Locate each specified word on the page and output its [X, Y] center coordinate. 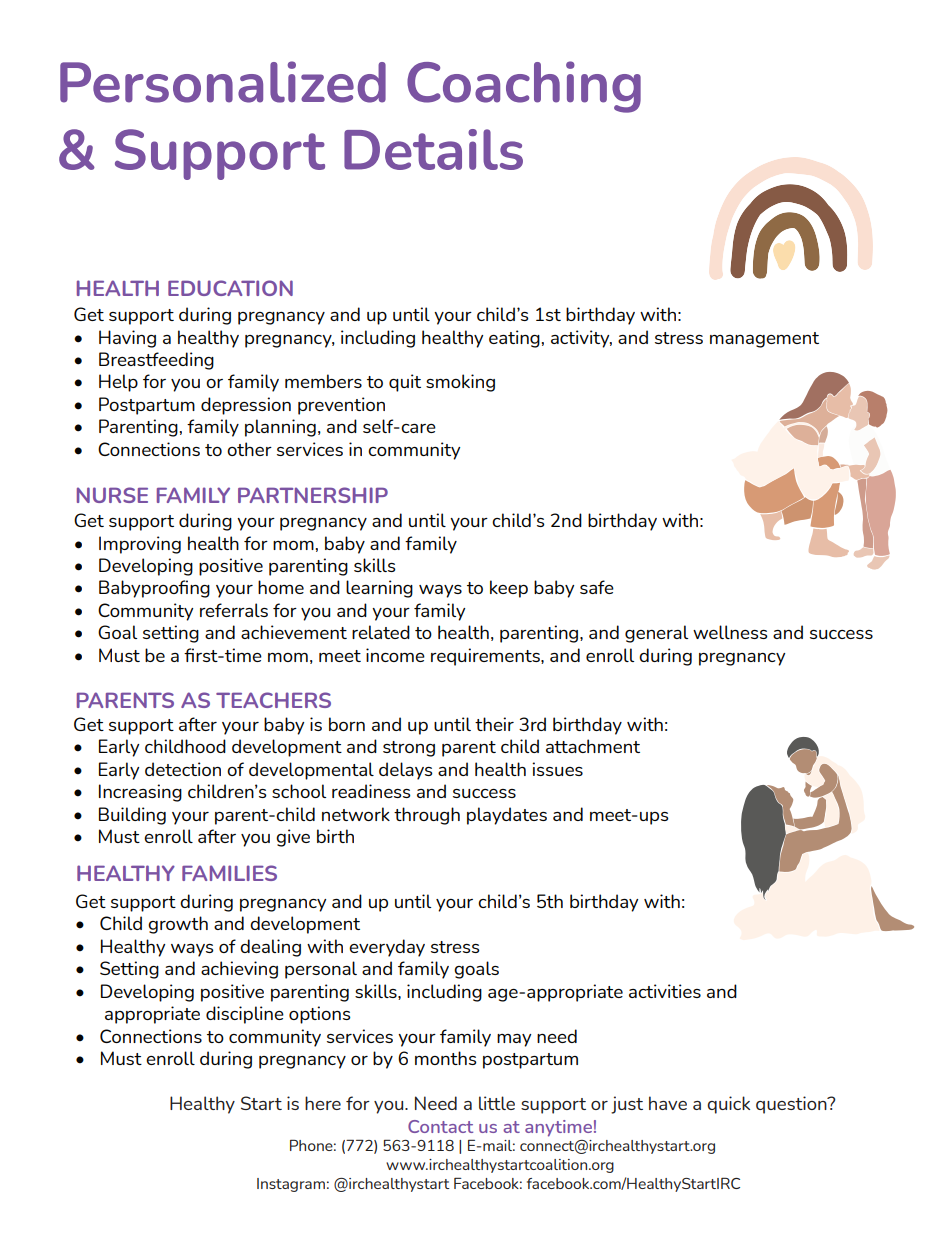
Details [433, 149]
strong [409, 749]
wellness [730, 632]
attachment [593, 746]
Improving [140, 545]
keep [509, 589]
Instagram [291, 1185]
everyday [387, 948]
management [764, 340]
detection [183, 769]
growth [178, 925]
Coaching [524, 87]
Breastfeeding [156, 361]
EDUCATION [230, 288]
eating [514, 339]
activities [665, 991]
